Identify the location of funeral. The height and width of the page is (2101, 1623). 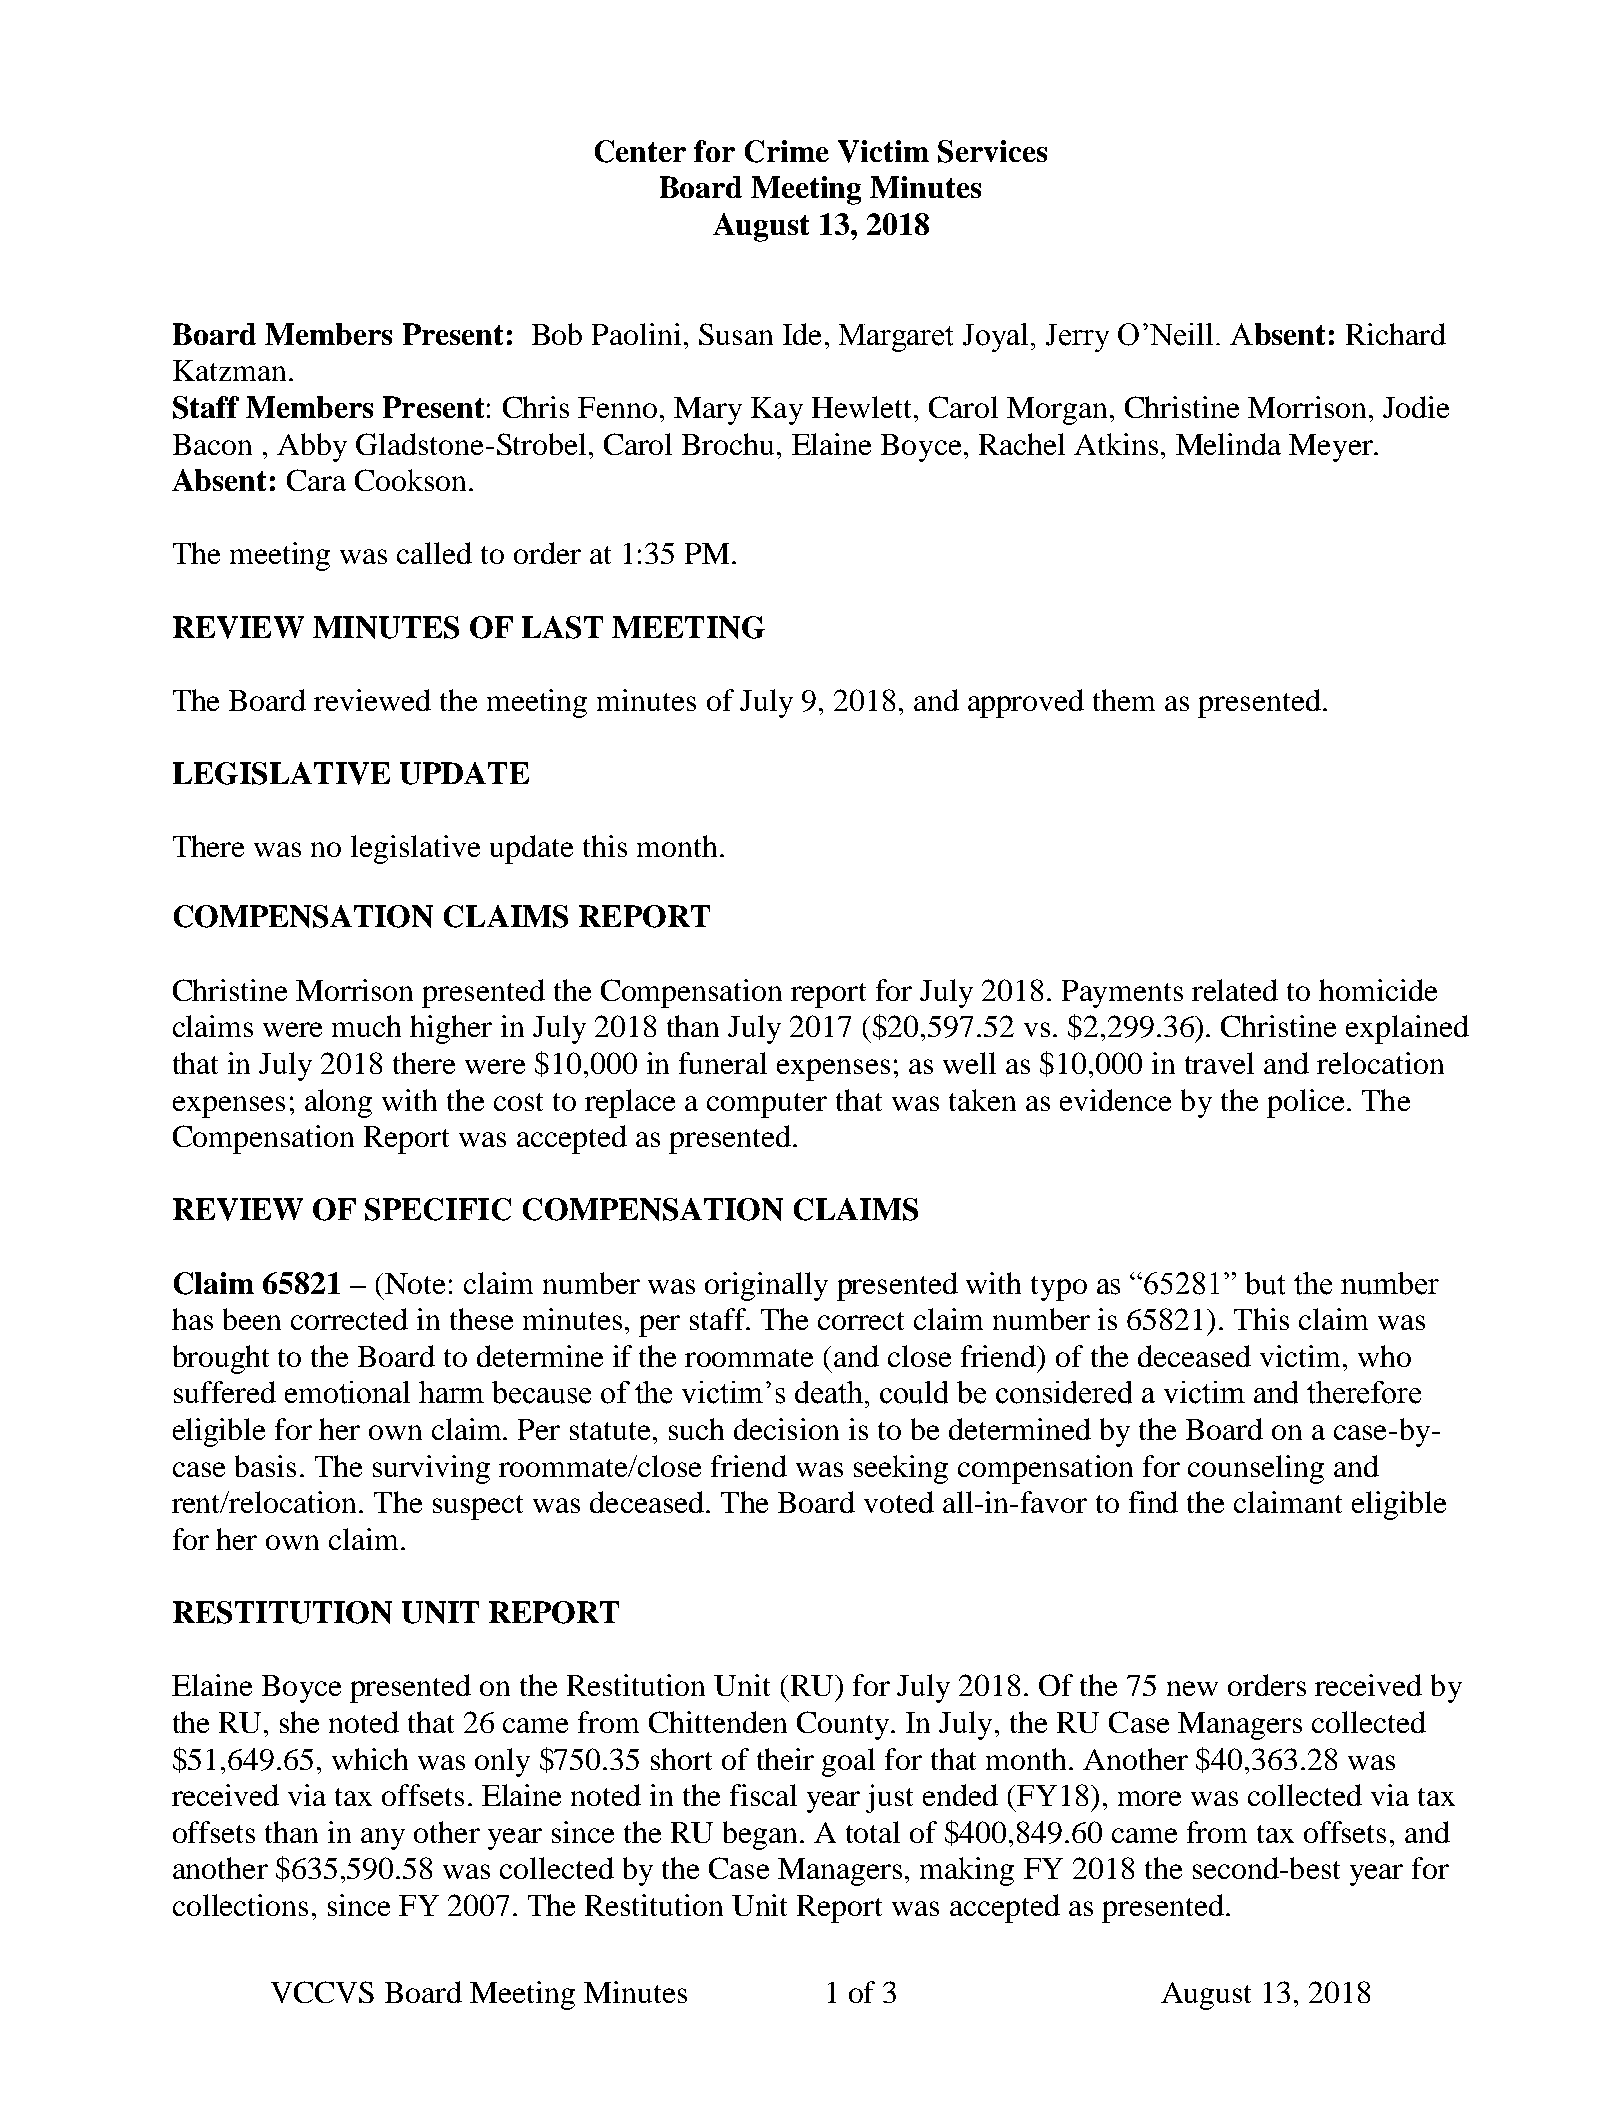
(723, 1063).
